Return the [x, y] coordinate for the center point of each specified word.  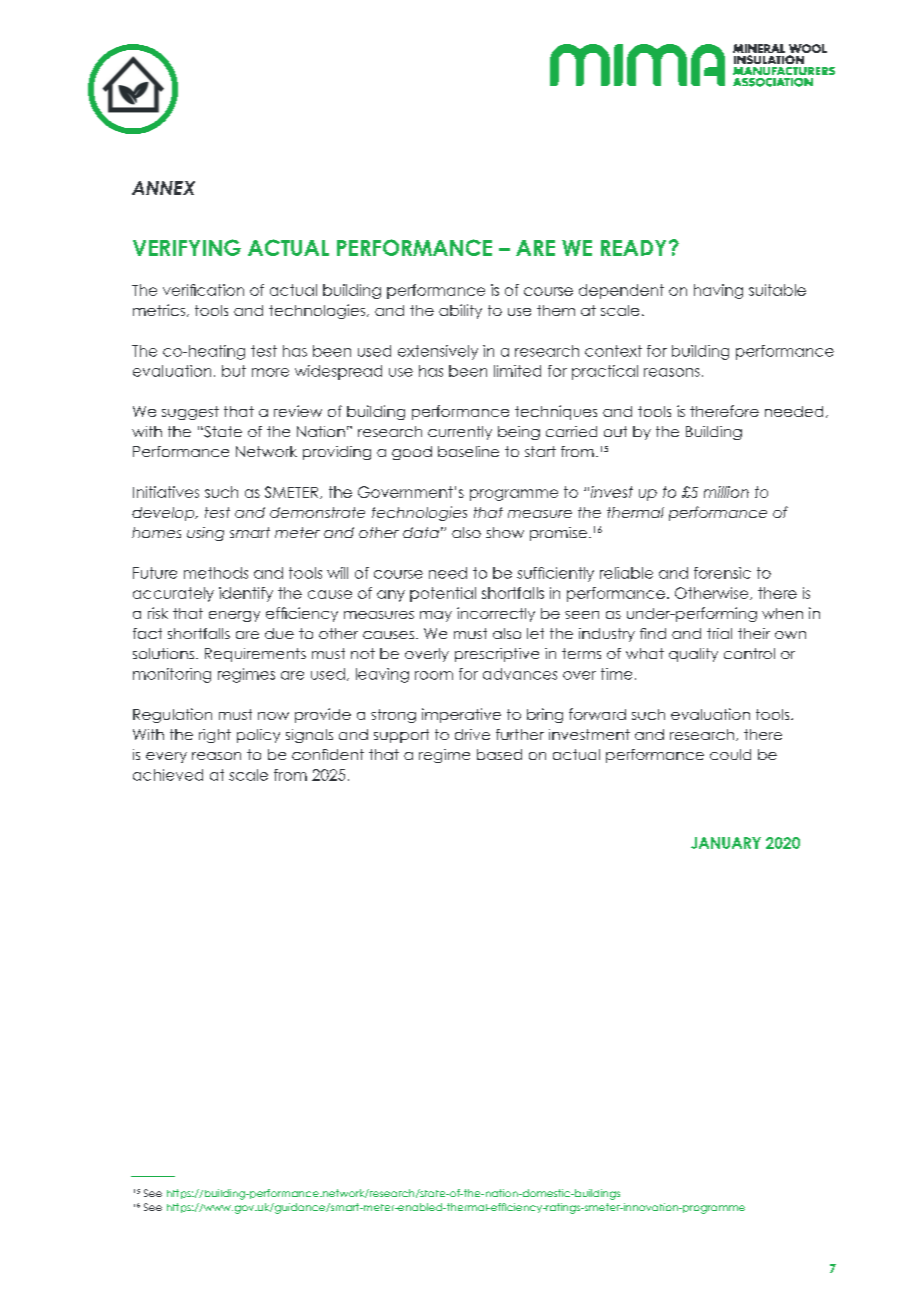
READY [633, 248]
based [499, 754]
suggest [190, 413]
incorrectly [496, 614]
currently [460, 433]
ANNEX [163, 188]
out [615, 431]
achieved [168, 775]
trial [719, 633]
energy [234, 616]
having [718, 291]
